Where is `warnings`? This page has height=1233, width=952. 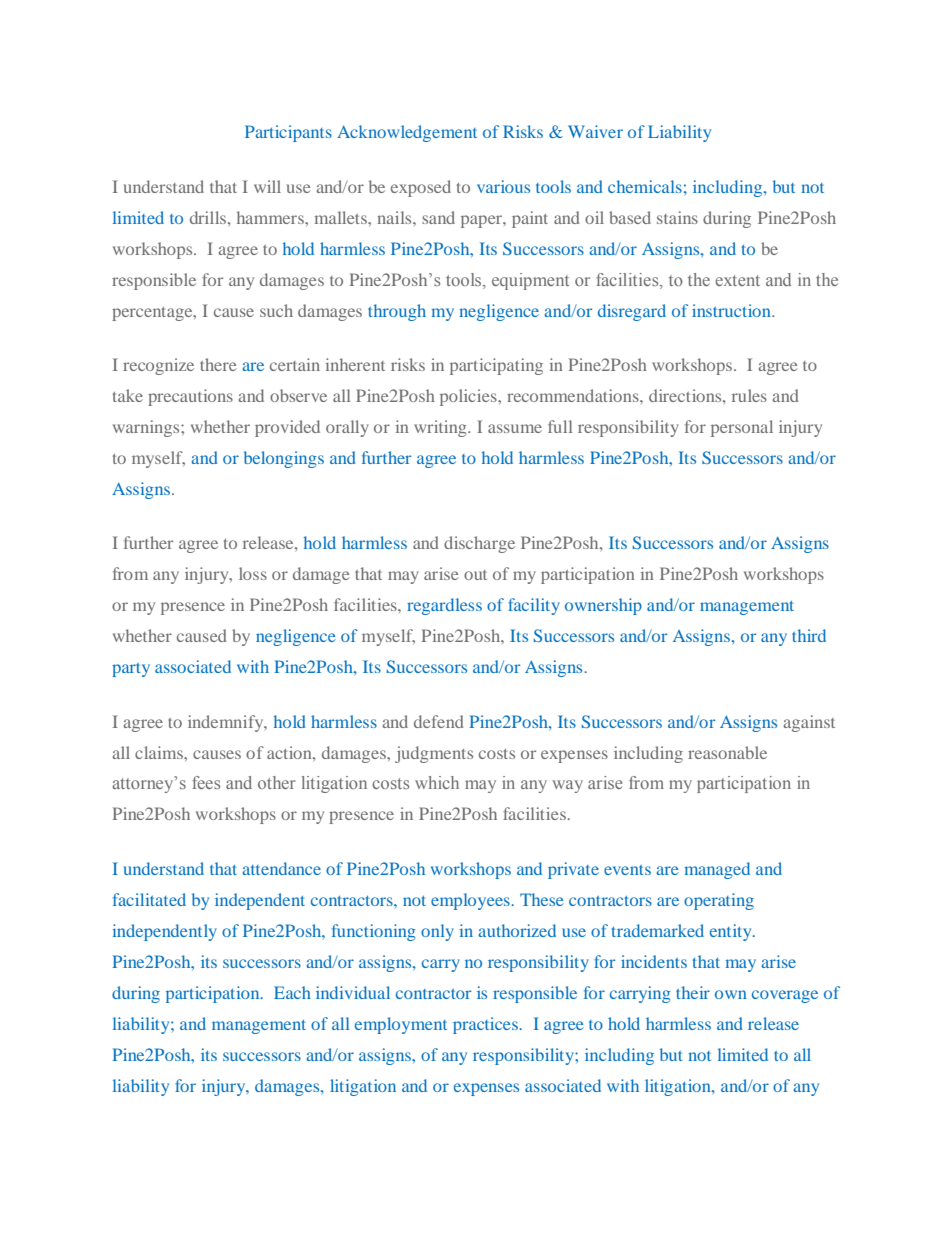
warnings is located at coordinates (147, 428).
